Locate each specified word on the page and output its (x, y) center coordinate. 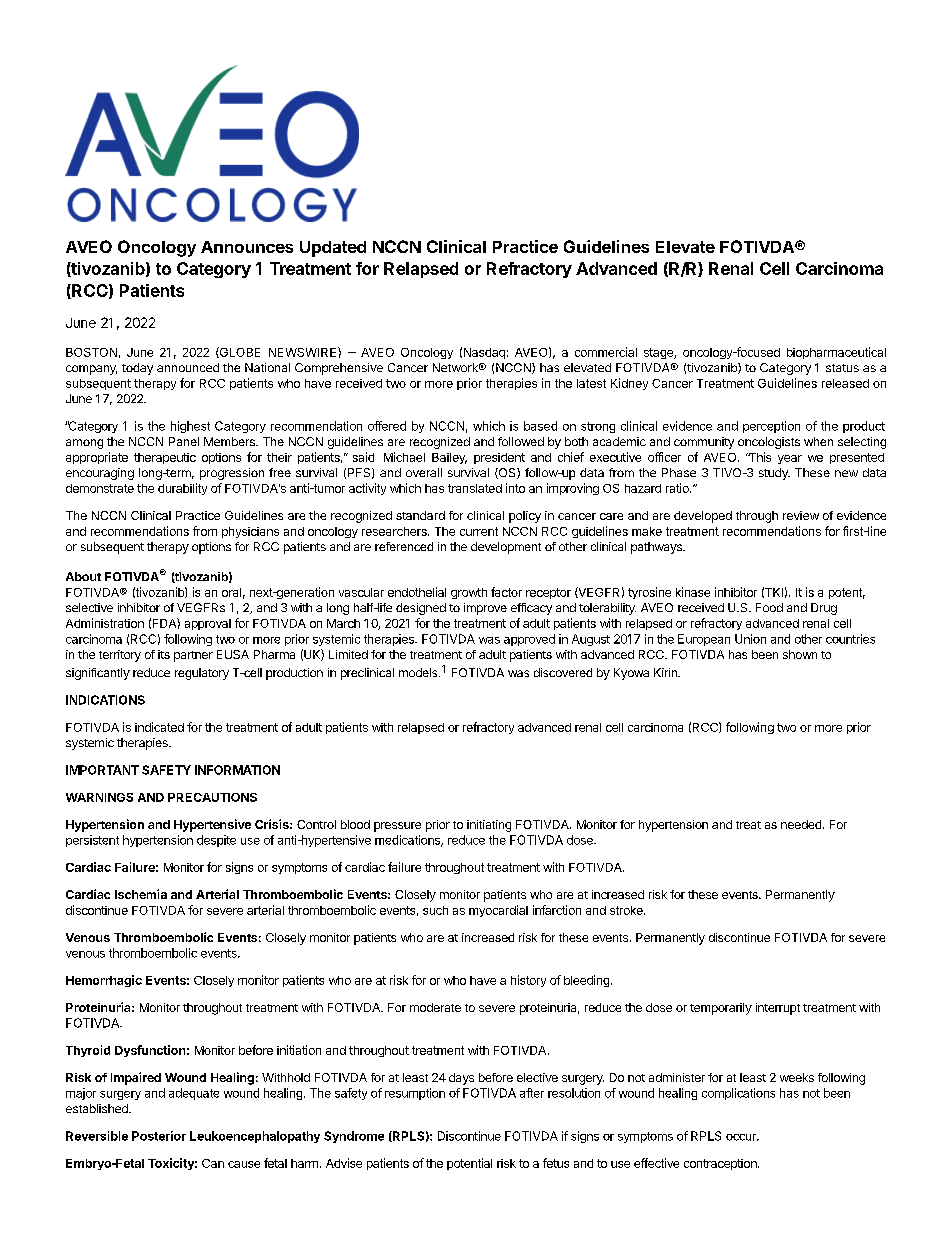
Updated (333, 249)
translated (475, 488)
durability (182, 489)
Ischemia (141, 894)
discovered (563, 672)
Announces (247, 247)
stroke (627, 910)
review (801, 515)
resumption (415, 1094)
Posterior (159, 1136)
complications (738, 1094)
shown (800, 654)
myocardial (498, 911)
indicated (159, 727)
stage (659, 353)
